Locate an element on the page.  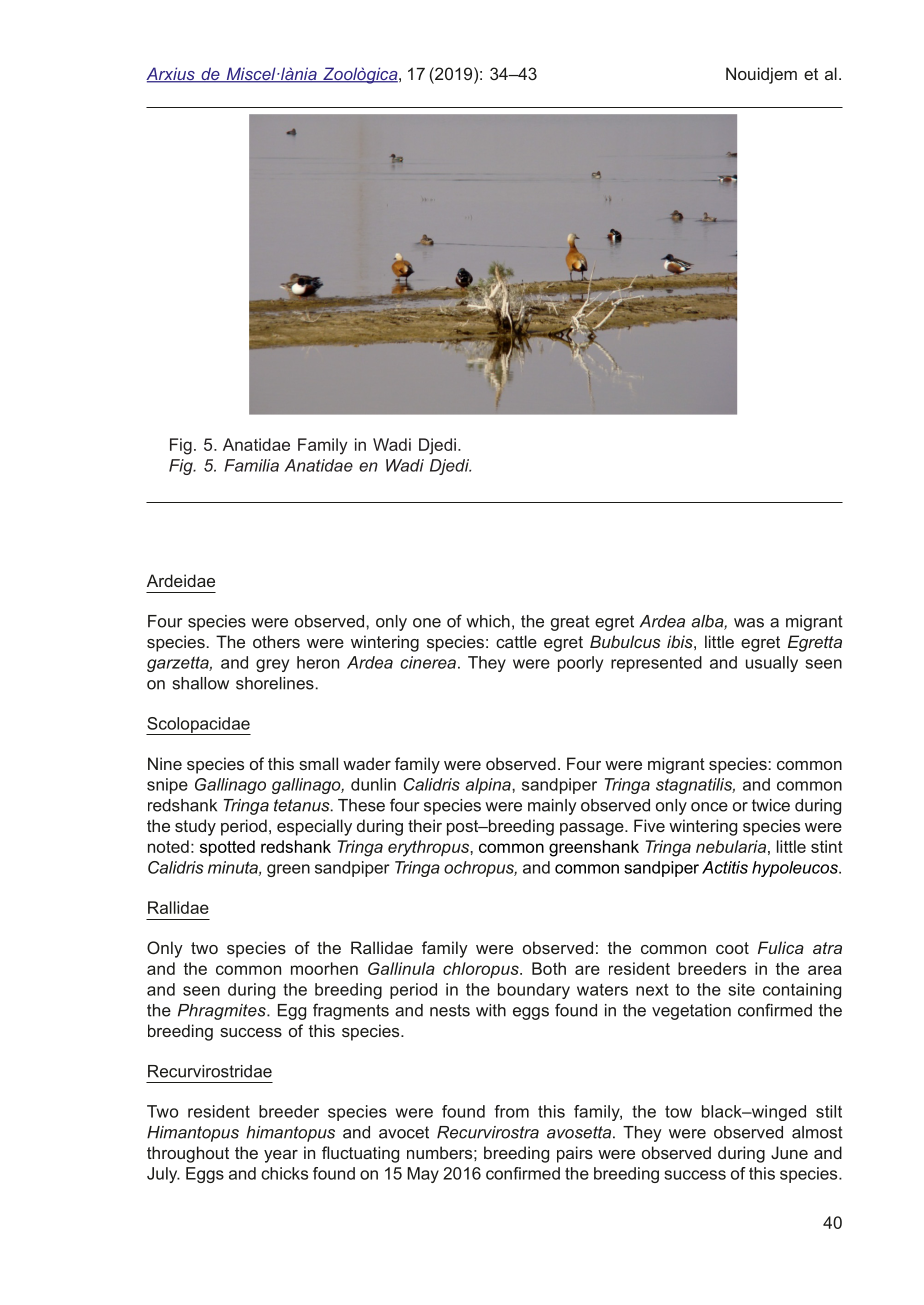
twice is located at coordinates (771, 805).
